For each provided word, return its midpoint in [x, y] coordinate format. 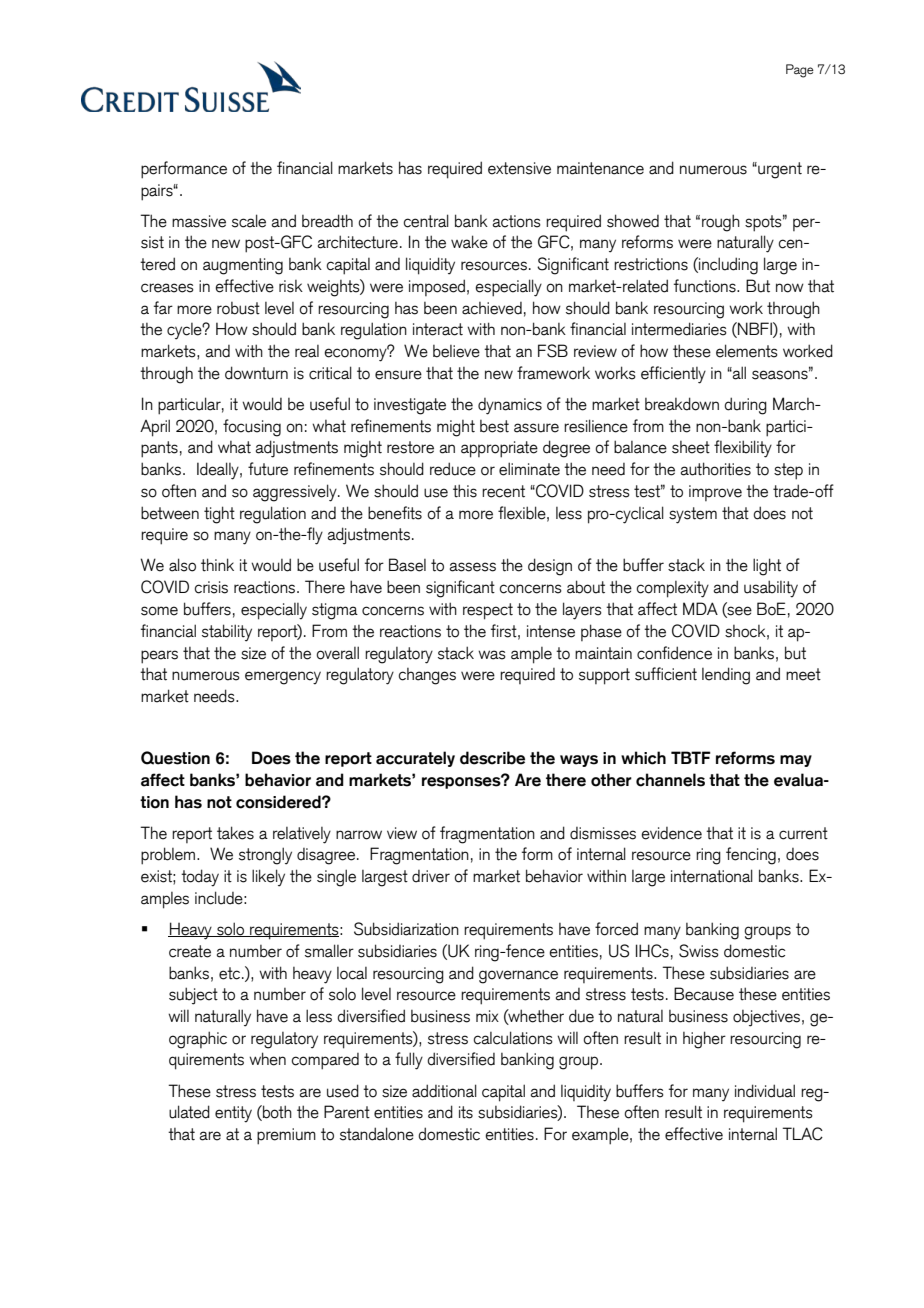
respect [488, 611]
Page [800, 71]
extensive [519, 168]
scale [249, 221]
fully [409, 1061]
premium [286, 1136]
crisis [211, 587]
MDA [700, 608]
